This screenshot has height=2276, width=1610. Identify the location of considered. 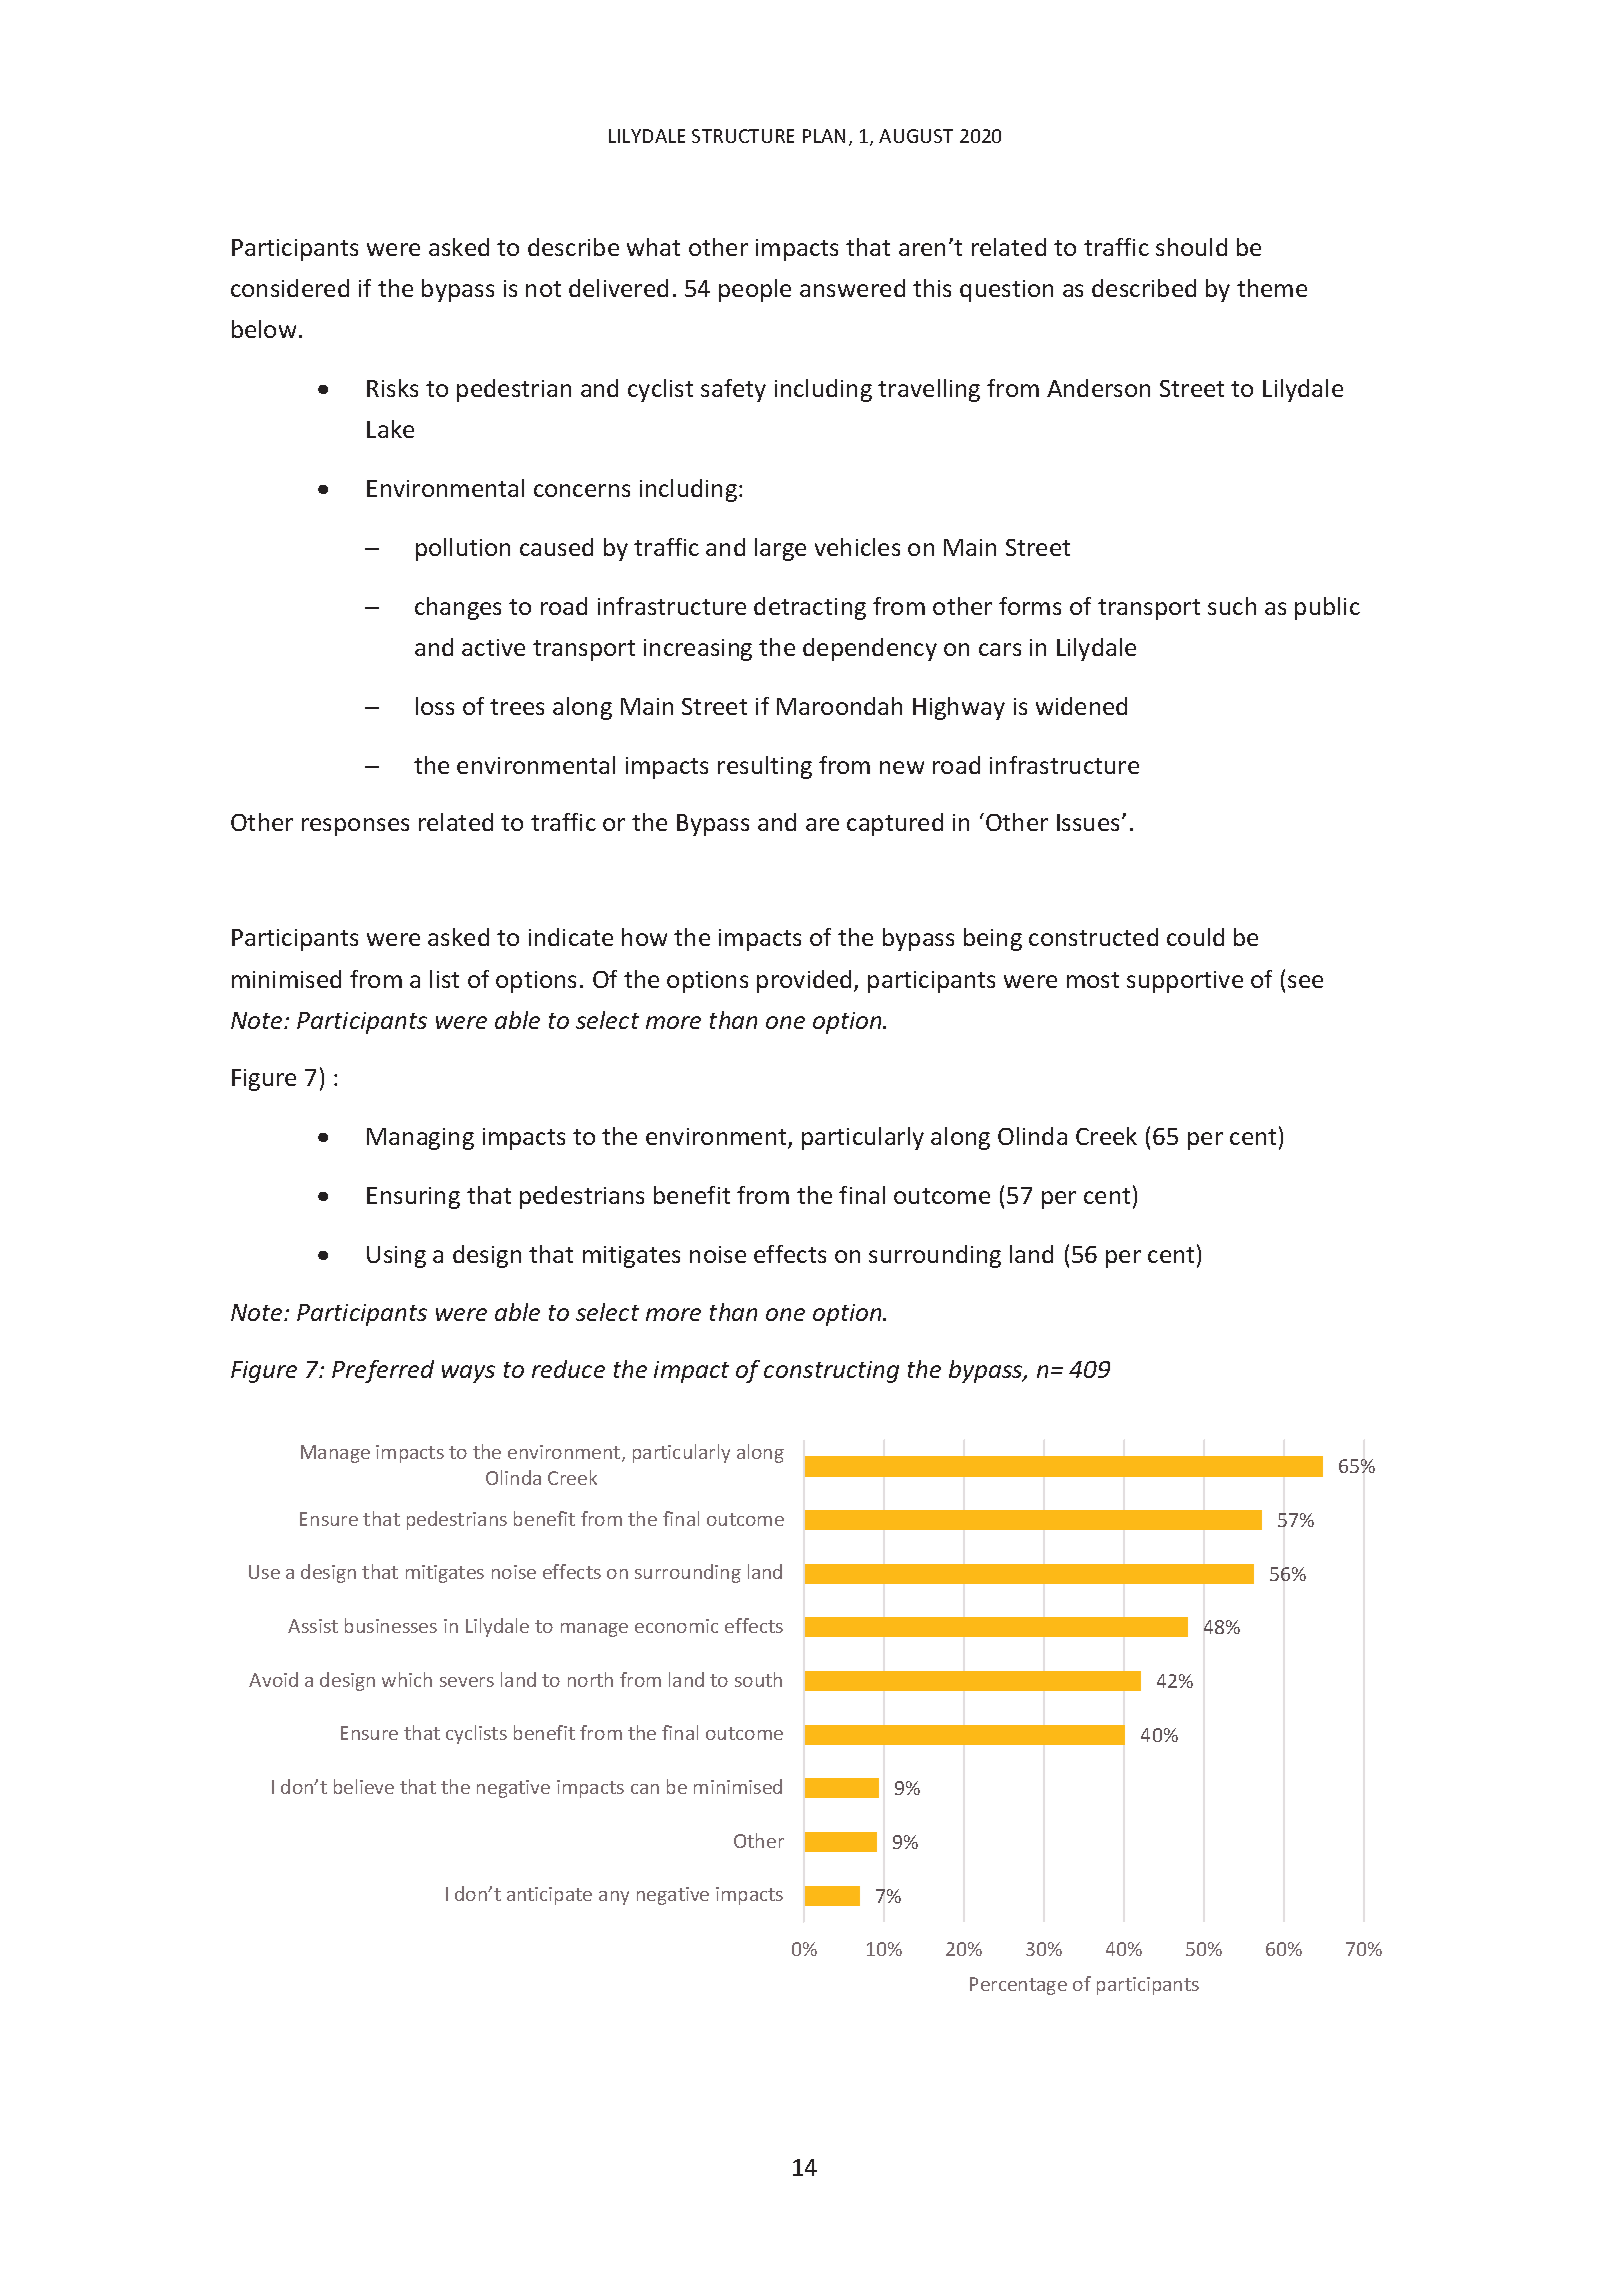
(290, 288).
